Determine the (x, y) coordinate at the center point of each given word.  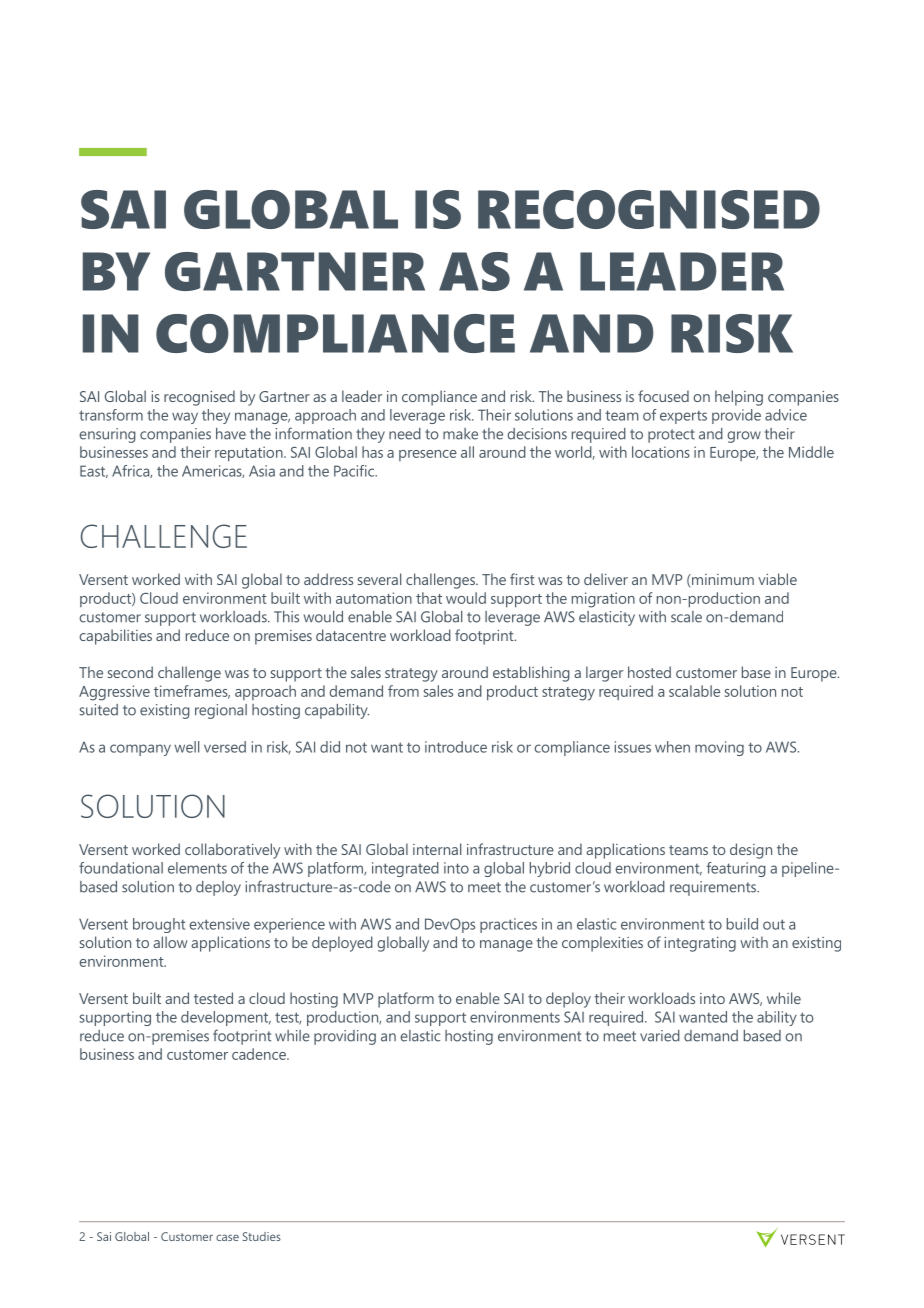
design (751, 851)
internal (437, 849)
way (185, 418)
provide (736, 416)
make (460, 434)
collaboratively (232, 851)
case (227, 1237)
